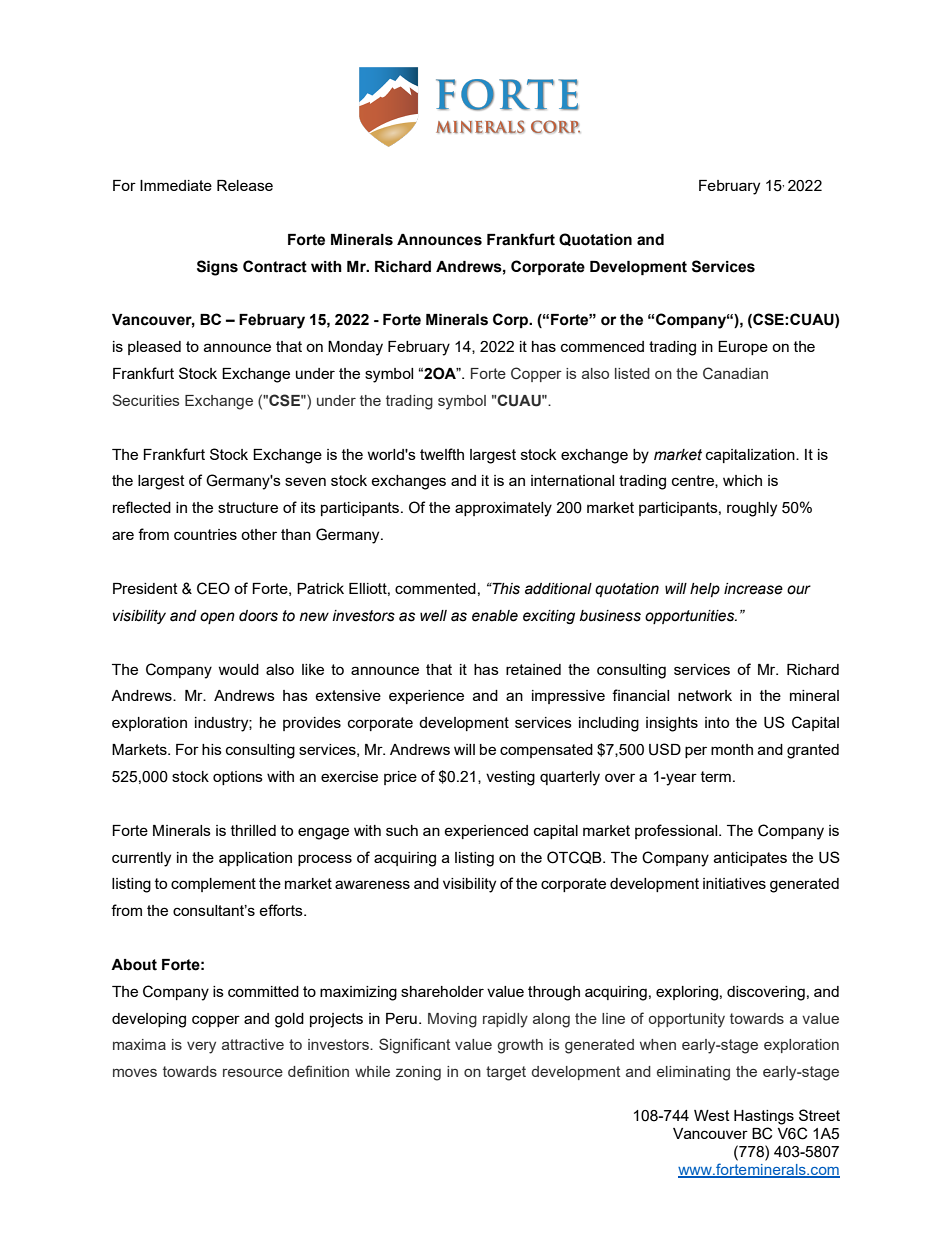 The image size is (952, 1233). I want to click on opportunities, so click(691, 617).
